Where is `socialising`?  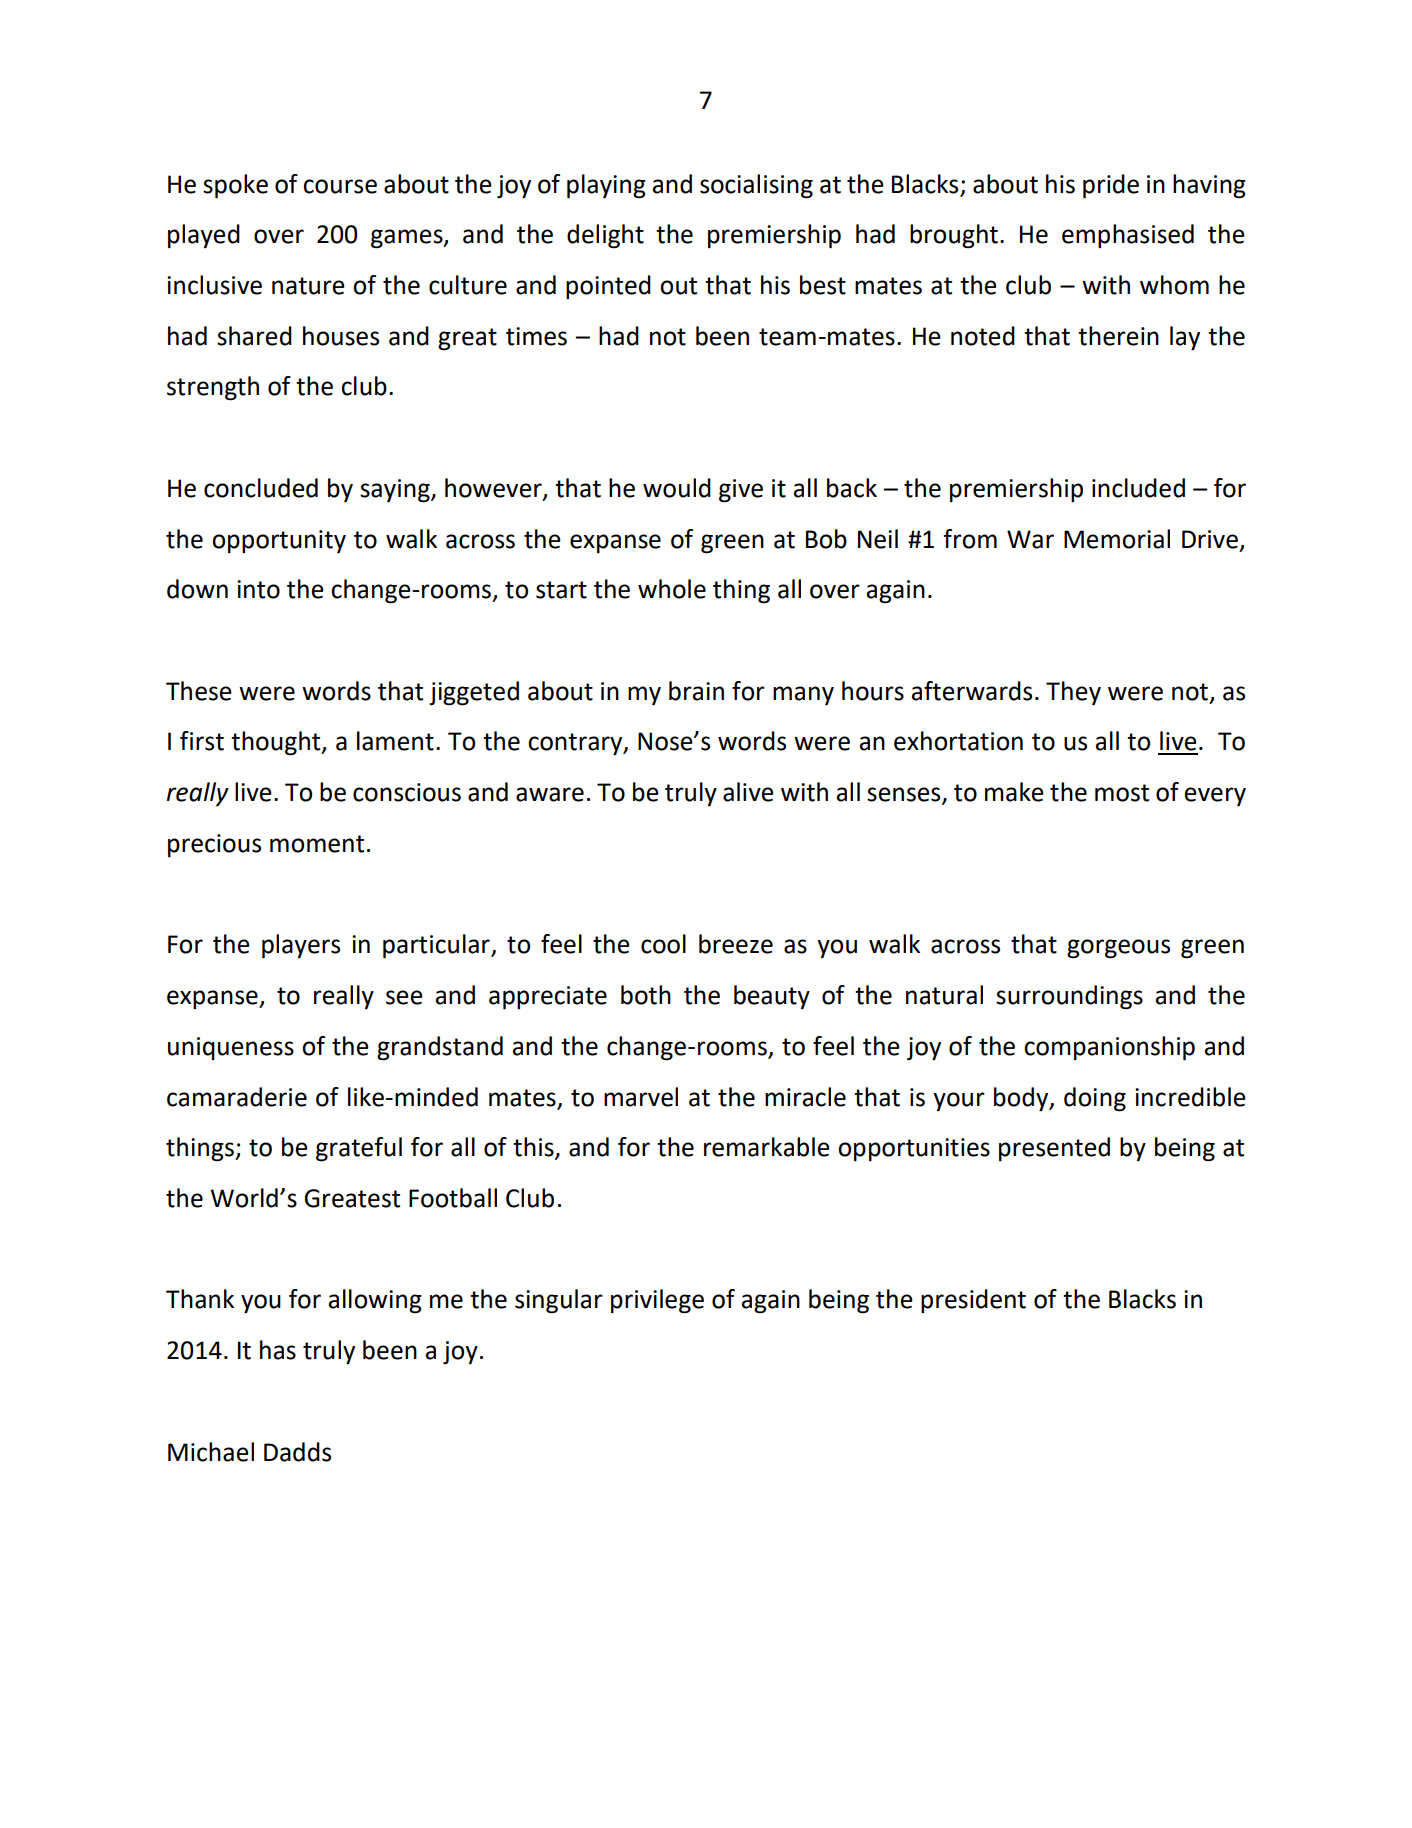 socialising is located at coordinates (756, 186).
